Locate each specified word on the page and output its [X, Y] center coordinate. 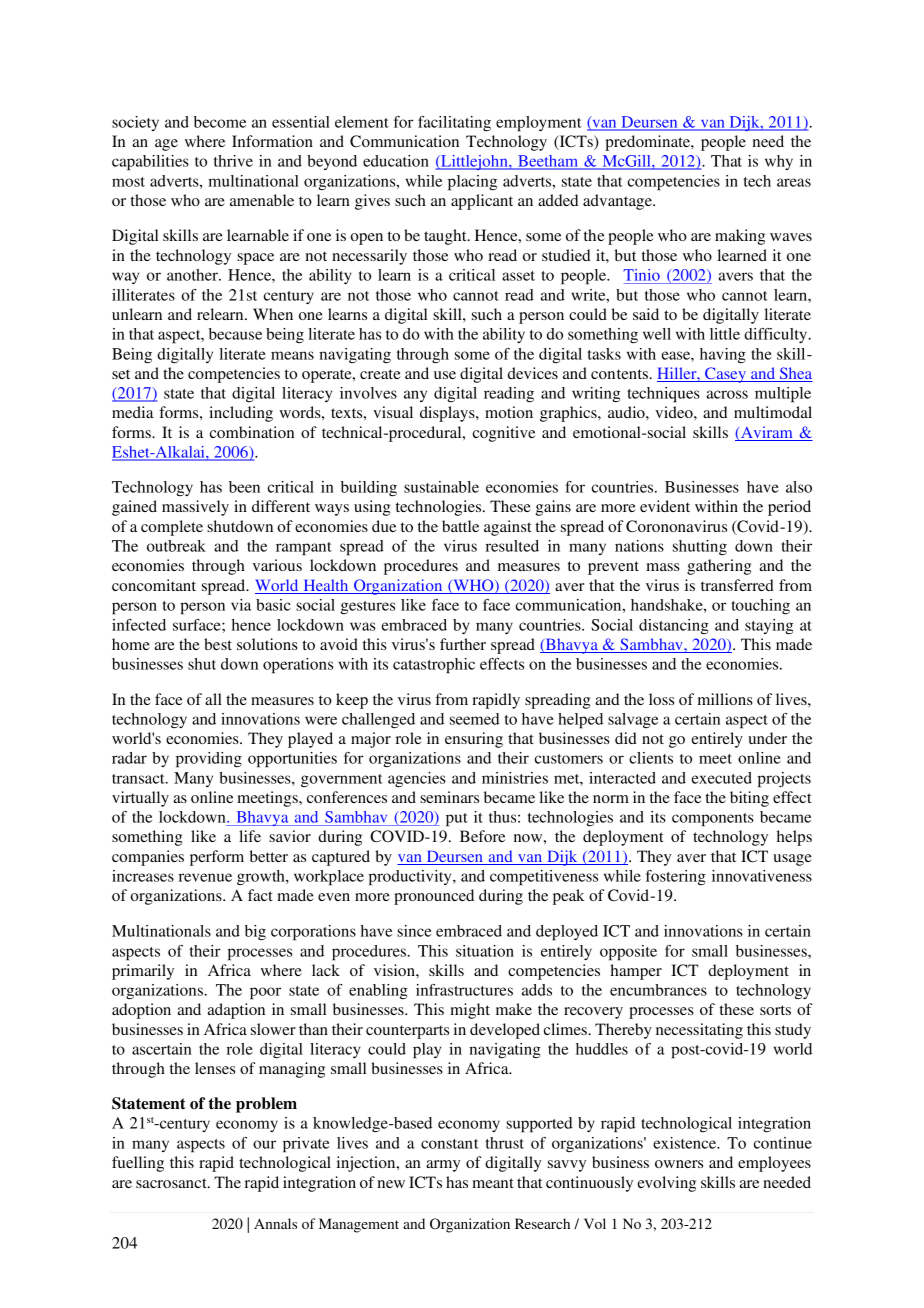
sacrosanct [172, 1183]
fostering [676, 877]
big [255, 932]
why [779, 162]
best [218, 644]
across [727, 394]
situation [485, 951]
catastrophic [434, 666]
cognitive [504, 434]
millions [725, 699]
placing [472, 183]
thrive [233, 161]
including [241, 414]
